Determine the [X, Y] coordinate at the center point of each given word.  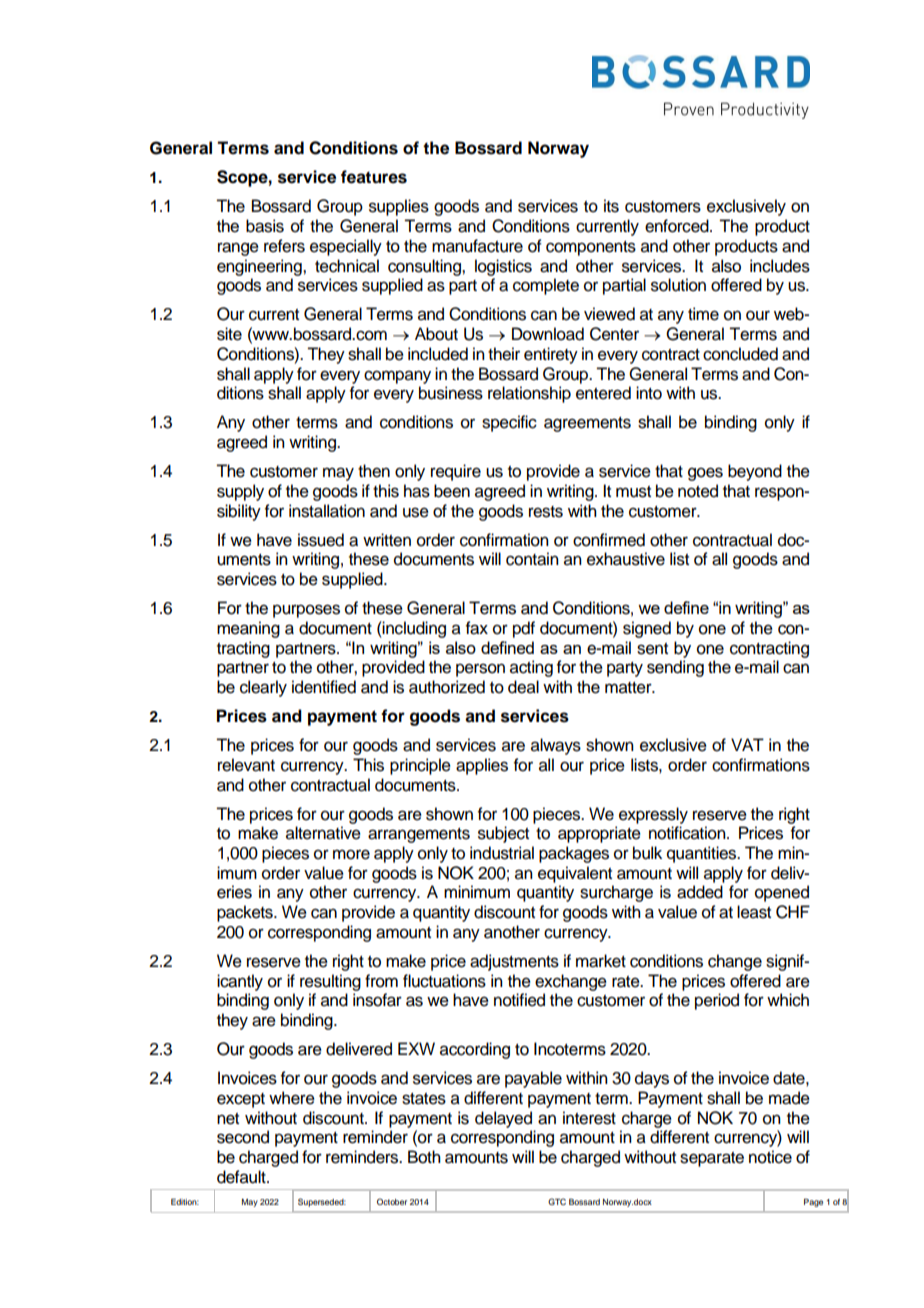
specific [509, 423]
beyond [755, 472]
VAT [747, 744]
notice [770, 1157]
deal [523, 687]
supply [240, 492]
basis [265, 226]
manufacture [477, 246]
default [242, 1177]
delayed [503, 1119]
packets [246, 913]
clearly [263, 688]
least [754, 912]
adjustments [514, 962]
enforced [678, 226]
